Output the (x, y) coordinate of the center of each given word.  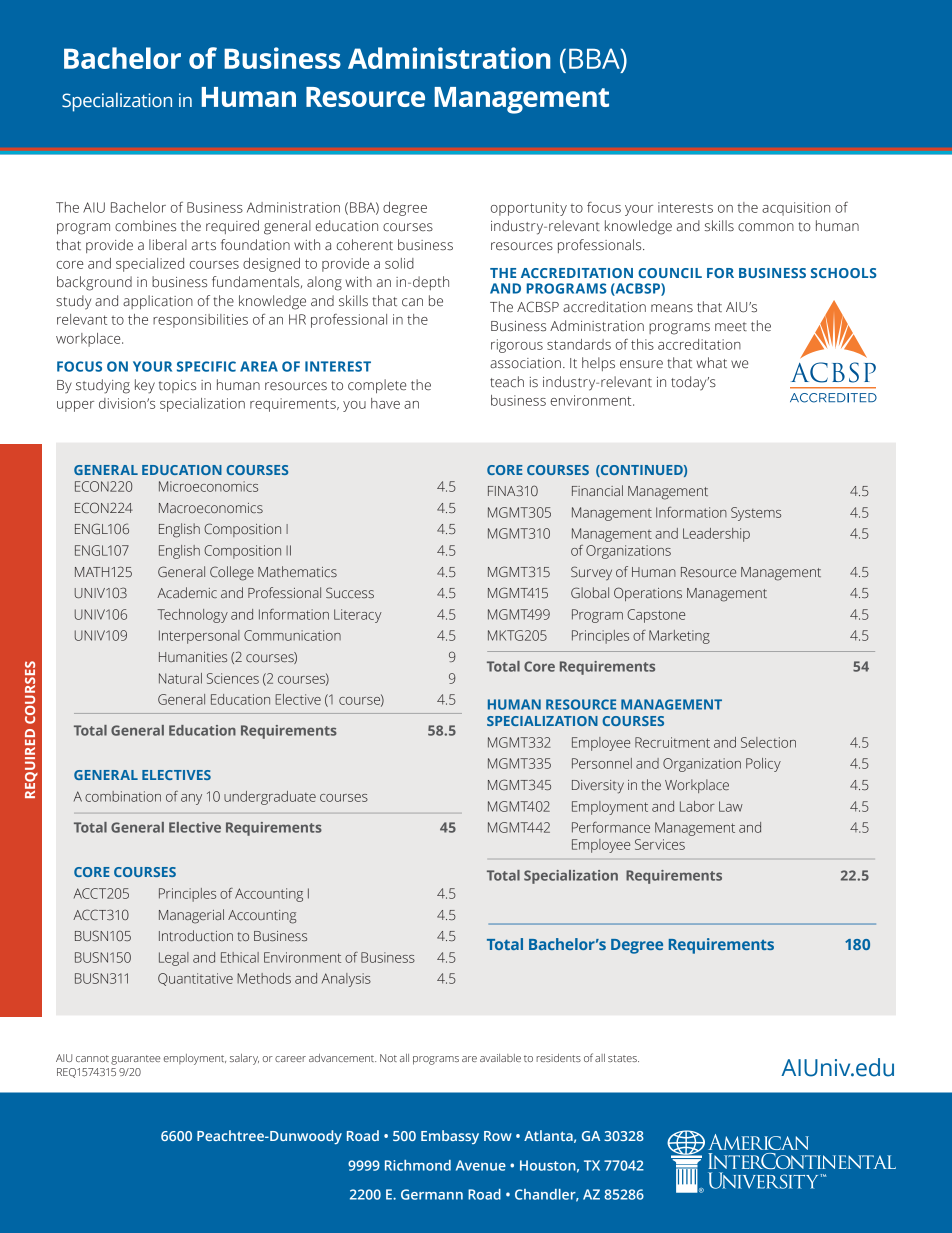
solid (399, 263)
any (191, 799)
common (766, 227)
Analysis (346, 980)
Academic (187, 592)
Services (660, 844)
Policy (763, 765)
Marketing (679, 637)
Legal (174, 959)
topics (177, 386)
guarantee (135, 1060)
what (712, 362)
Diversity (598, 787)
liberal (168, 244)
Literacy (358, 616)
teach (507, 382)
